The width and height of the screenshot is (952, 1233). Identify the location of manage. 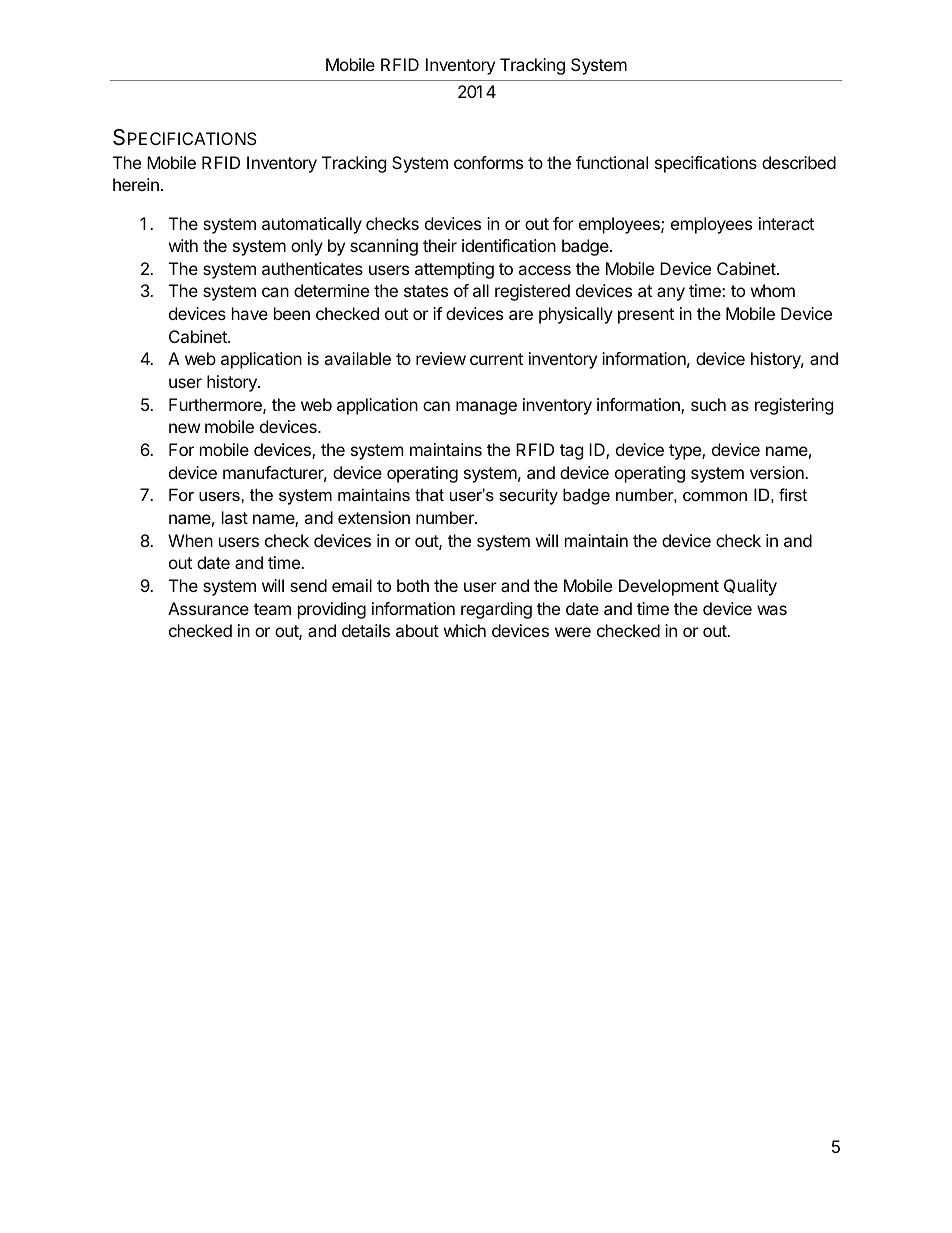
(486, 408).
